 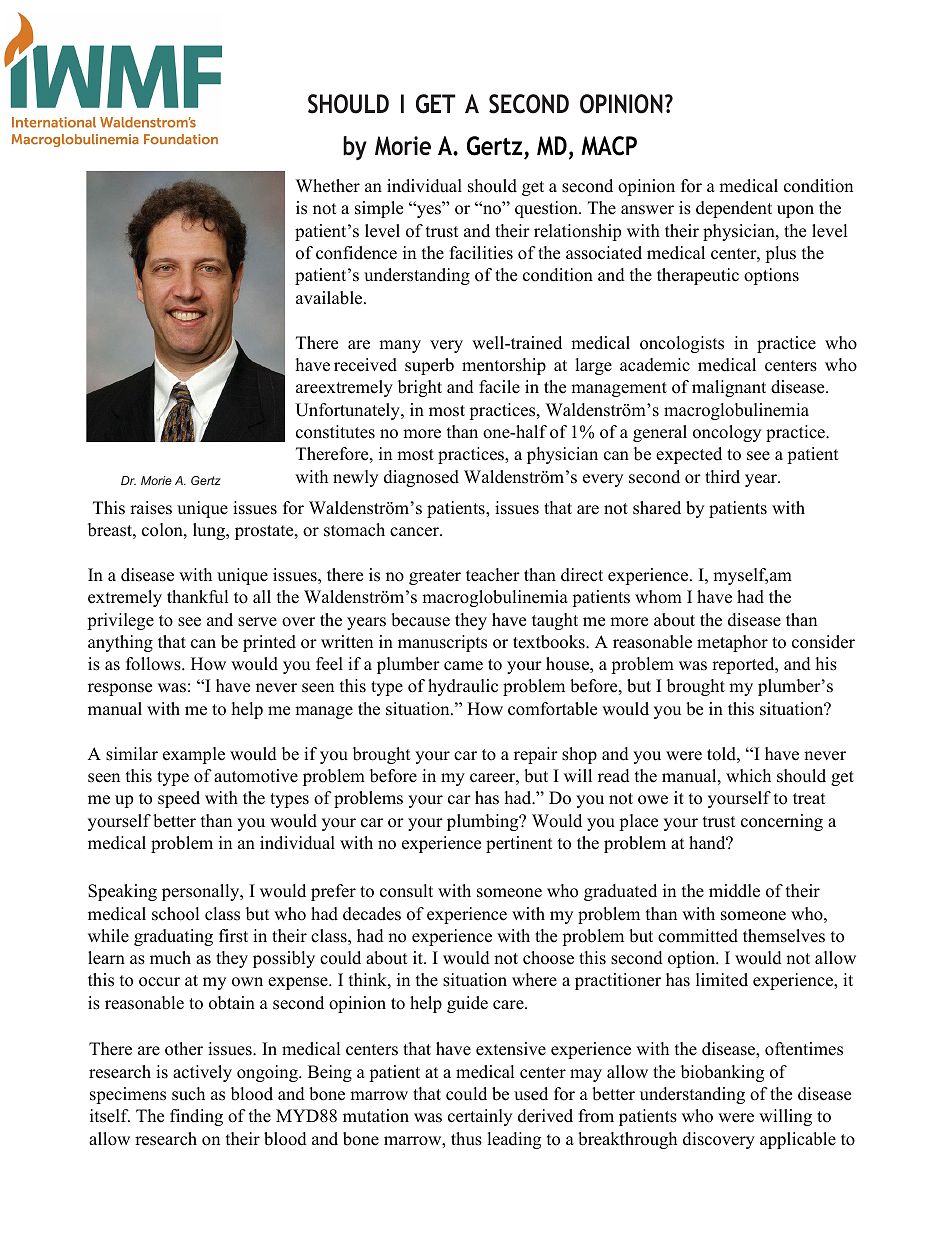 What do you see at coordinates (428, 211) in the image?
I see `yes` at bounding box center [428, 211].
